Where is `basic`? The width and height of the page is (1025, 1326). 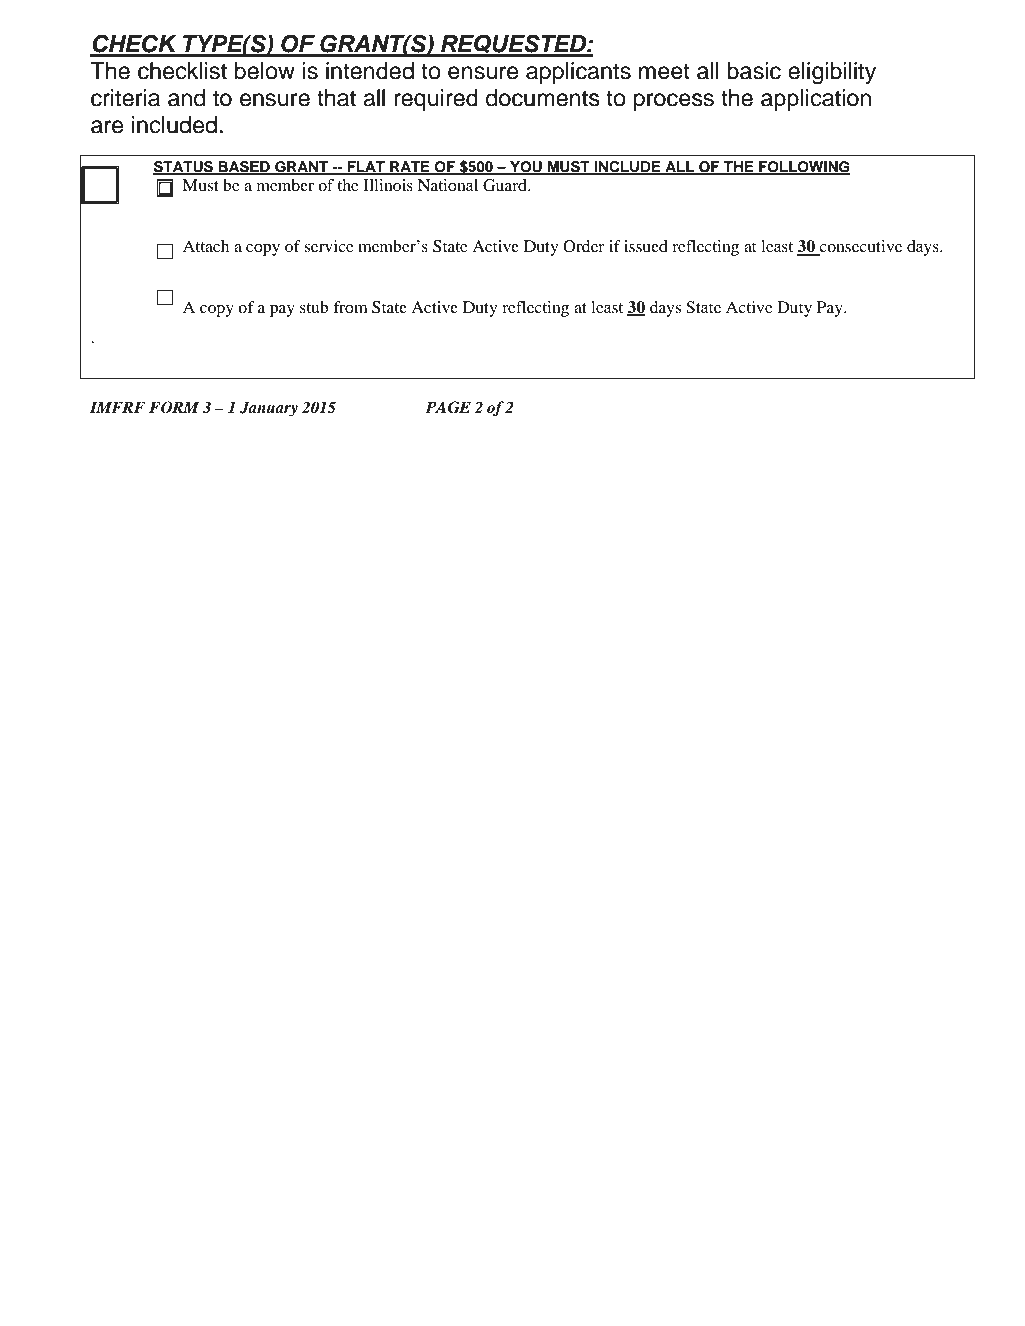 basic is located at coordinates (754, 71).
